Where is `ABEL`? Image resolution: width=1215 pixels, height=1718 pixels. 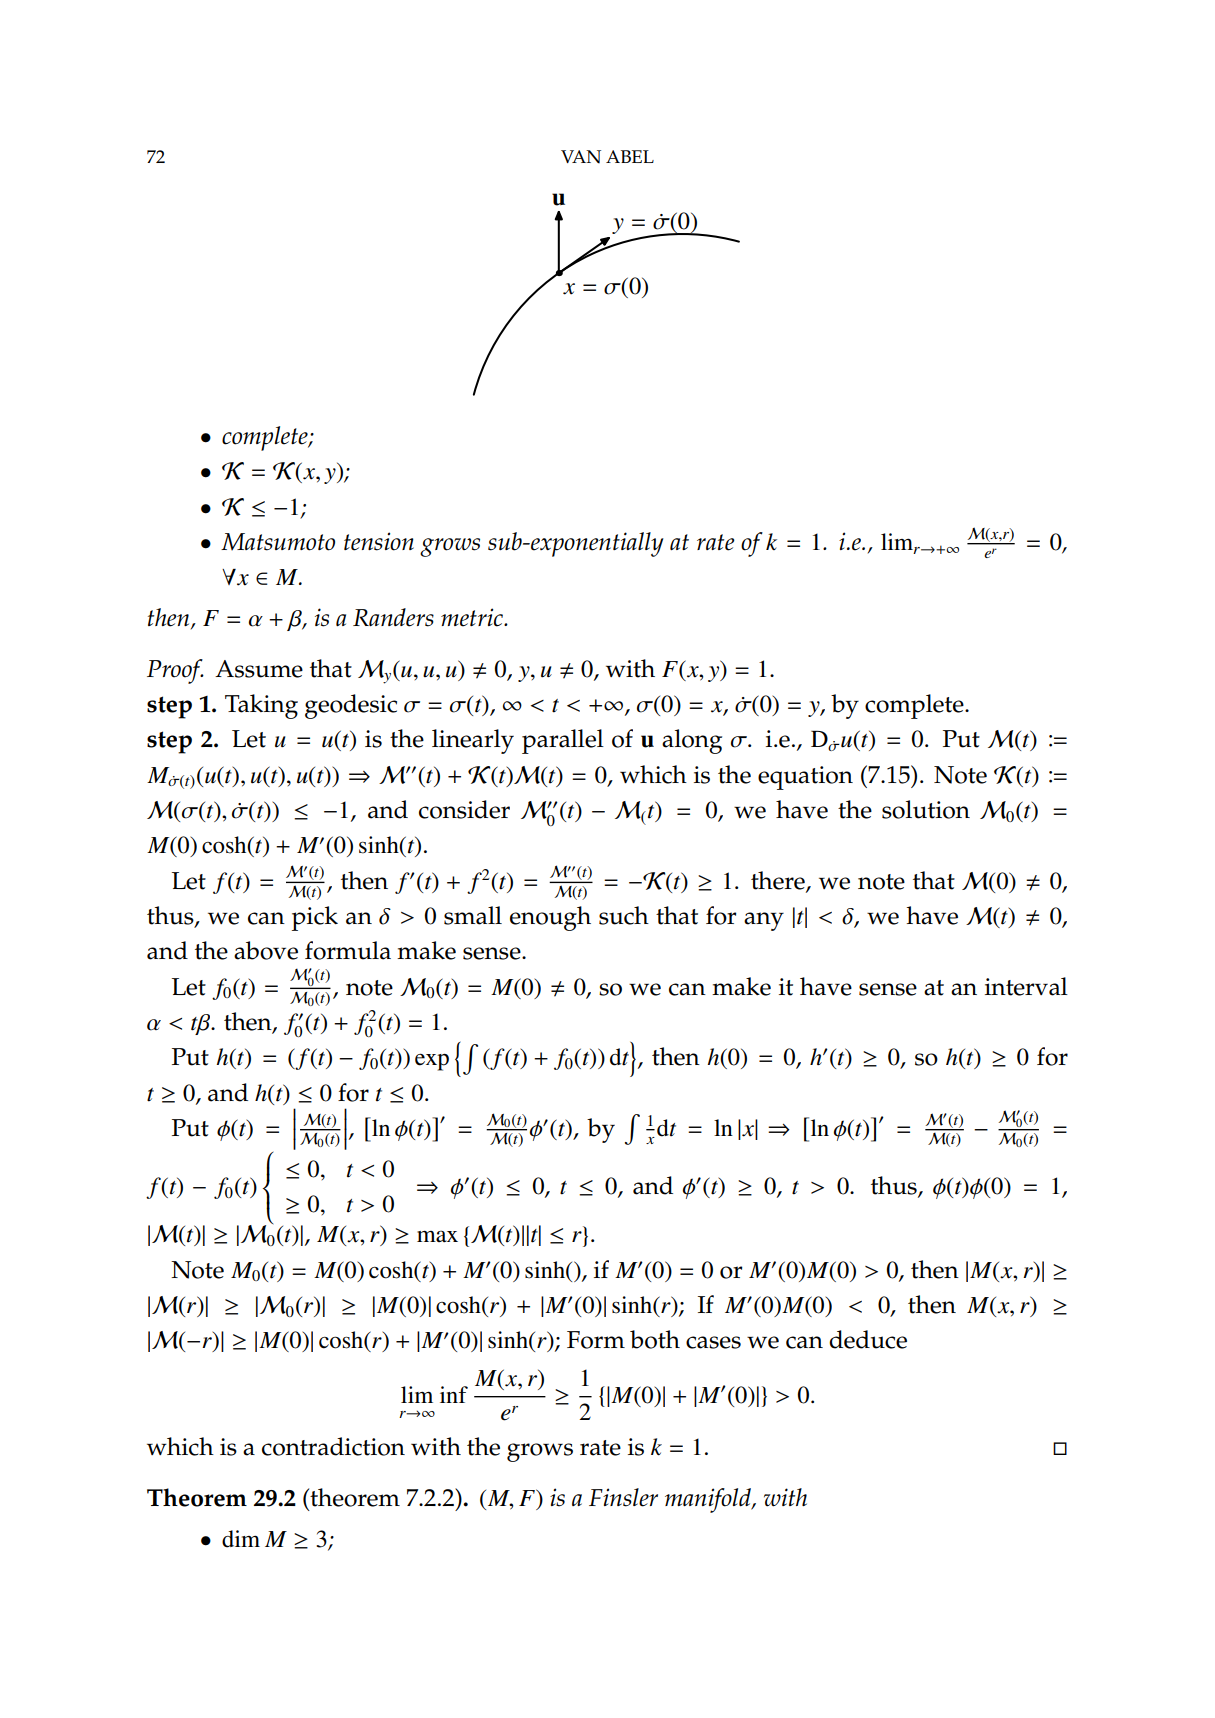 ABEL is located at coordinates (630, 156).
